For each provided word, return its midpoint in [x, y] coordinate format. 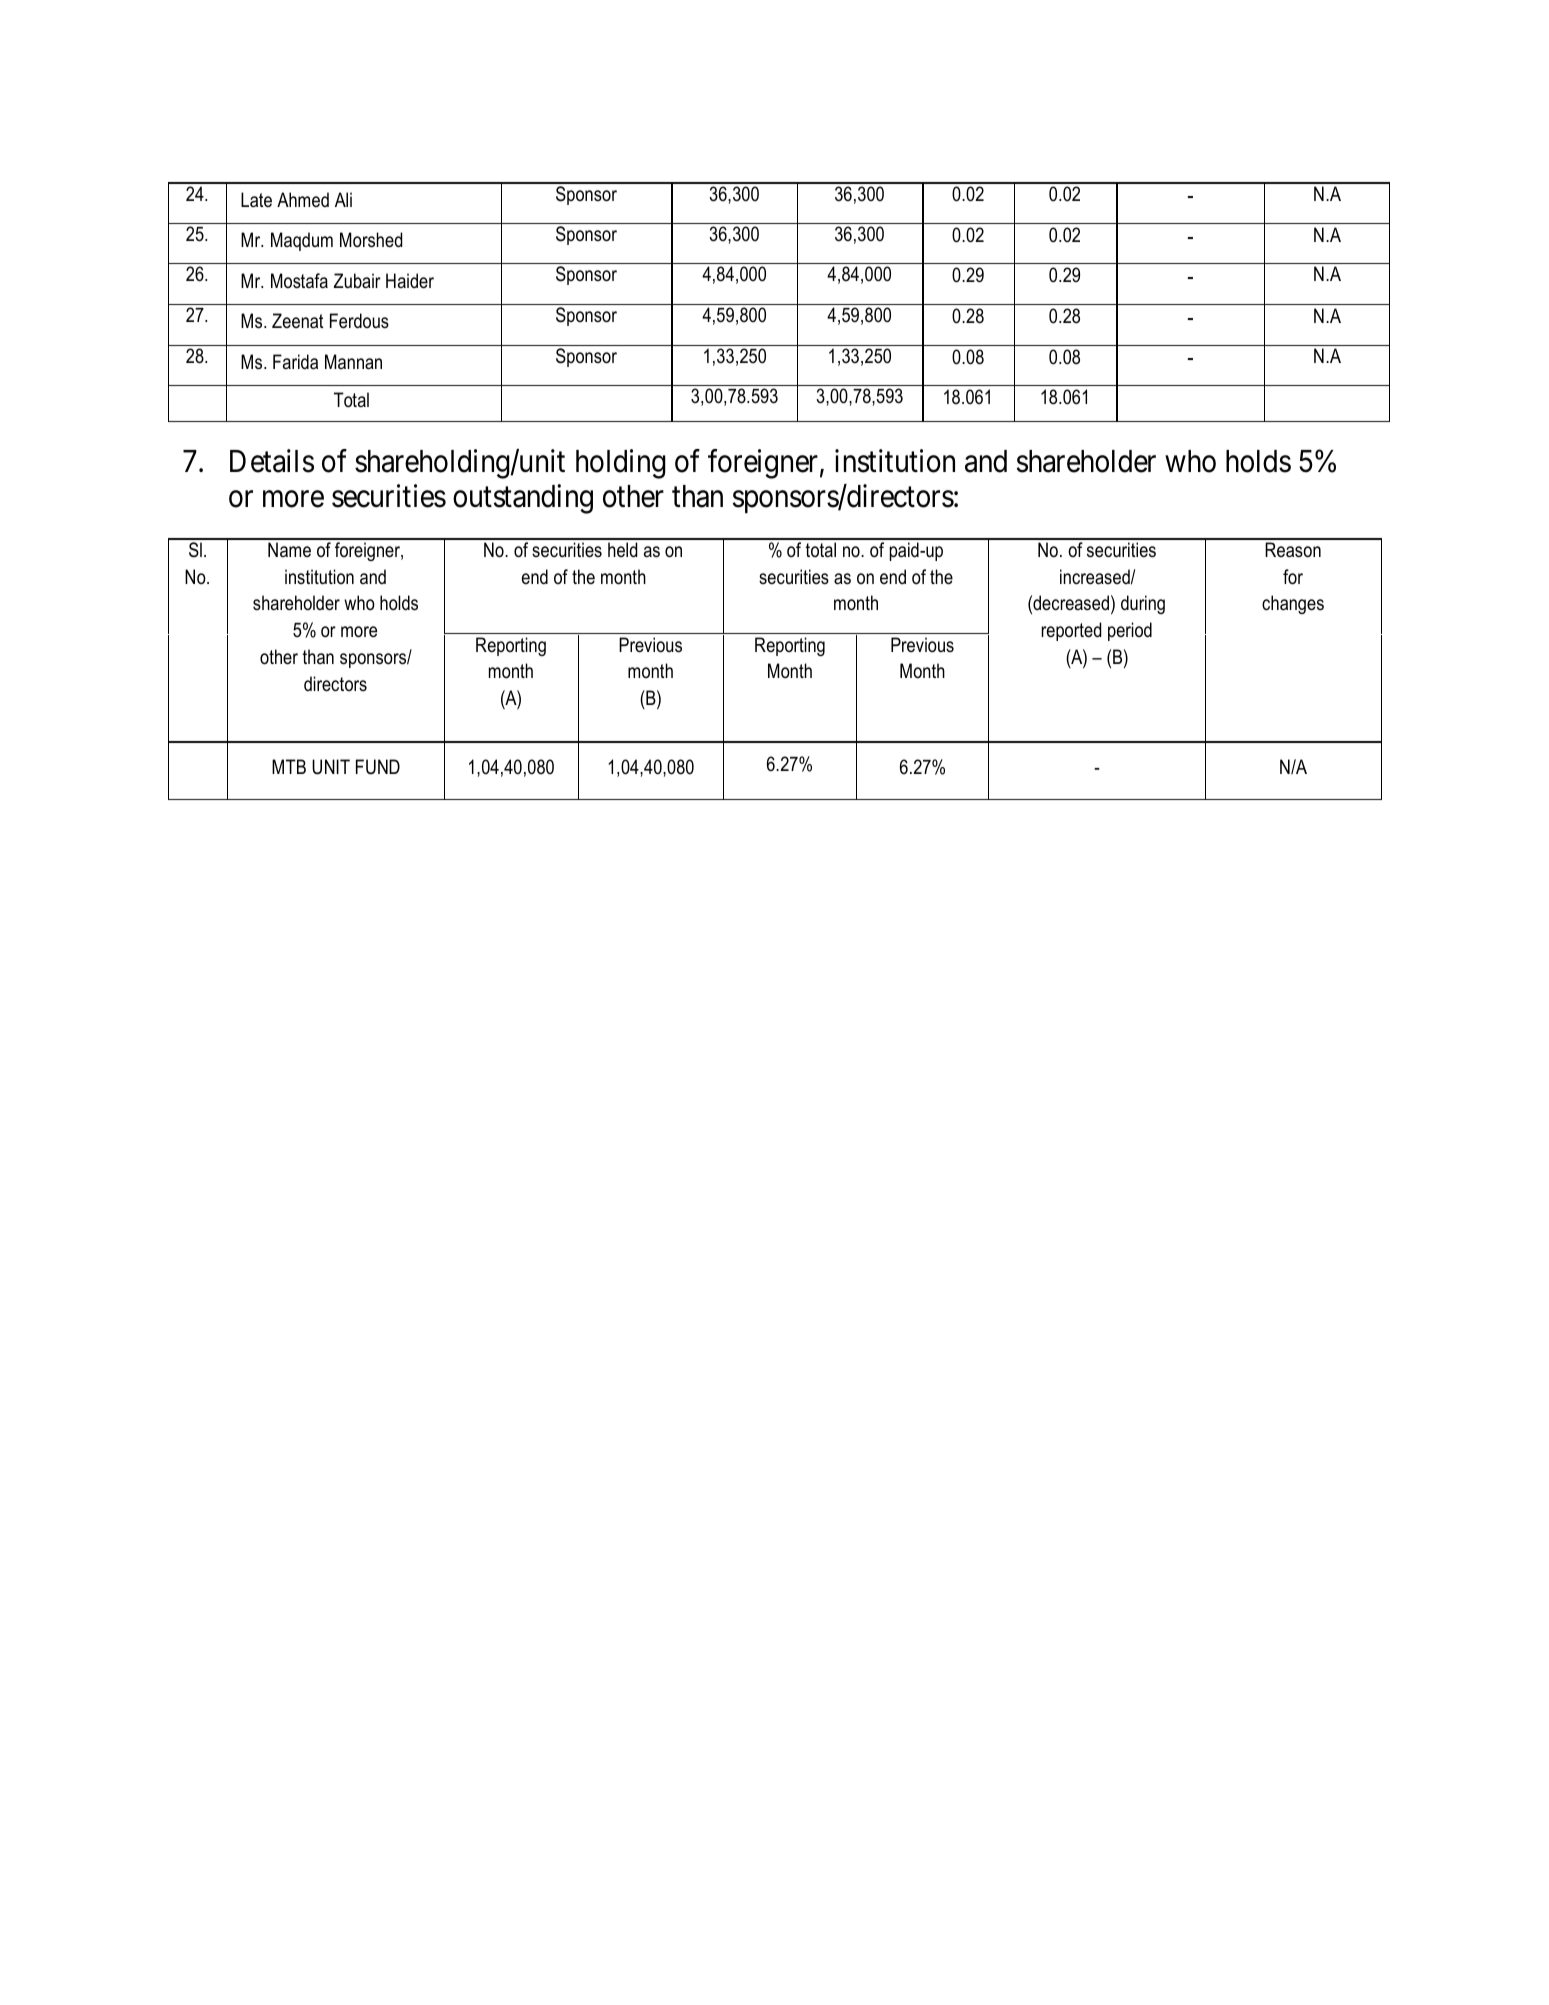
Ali [343, 199]
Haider [410, 281]
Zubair [357, 281]
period [1130, 631]
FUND [378, 767]
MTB [289, 766]
